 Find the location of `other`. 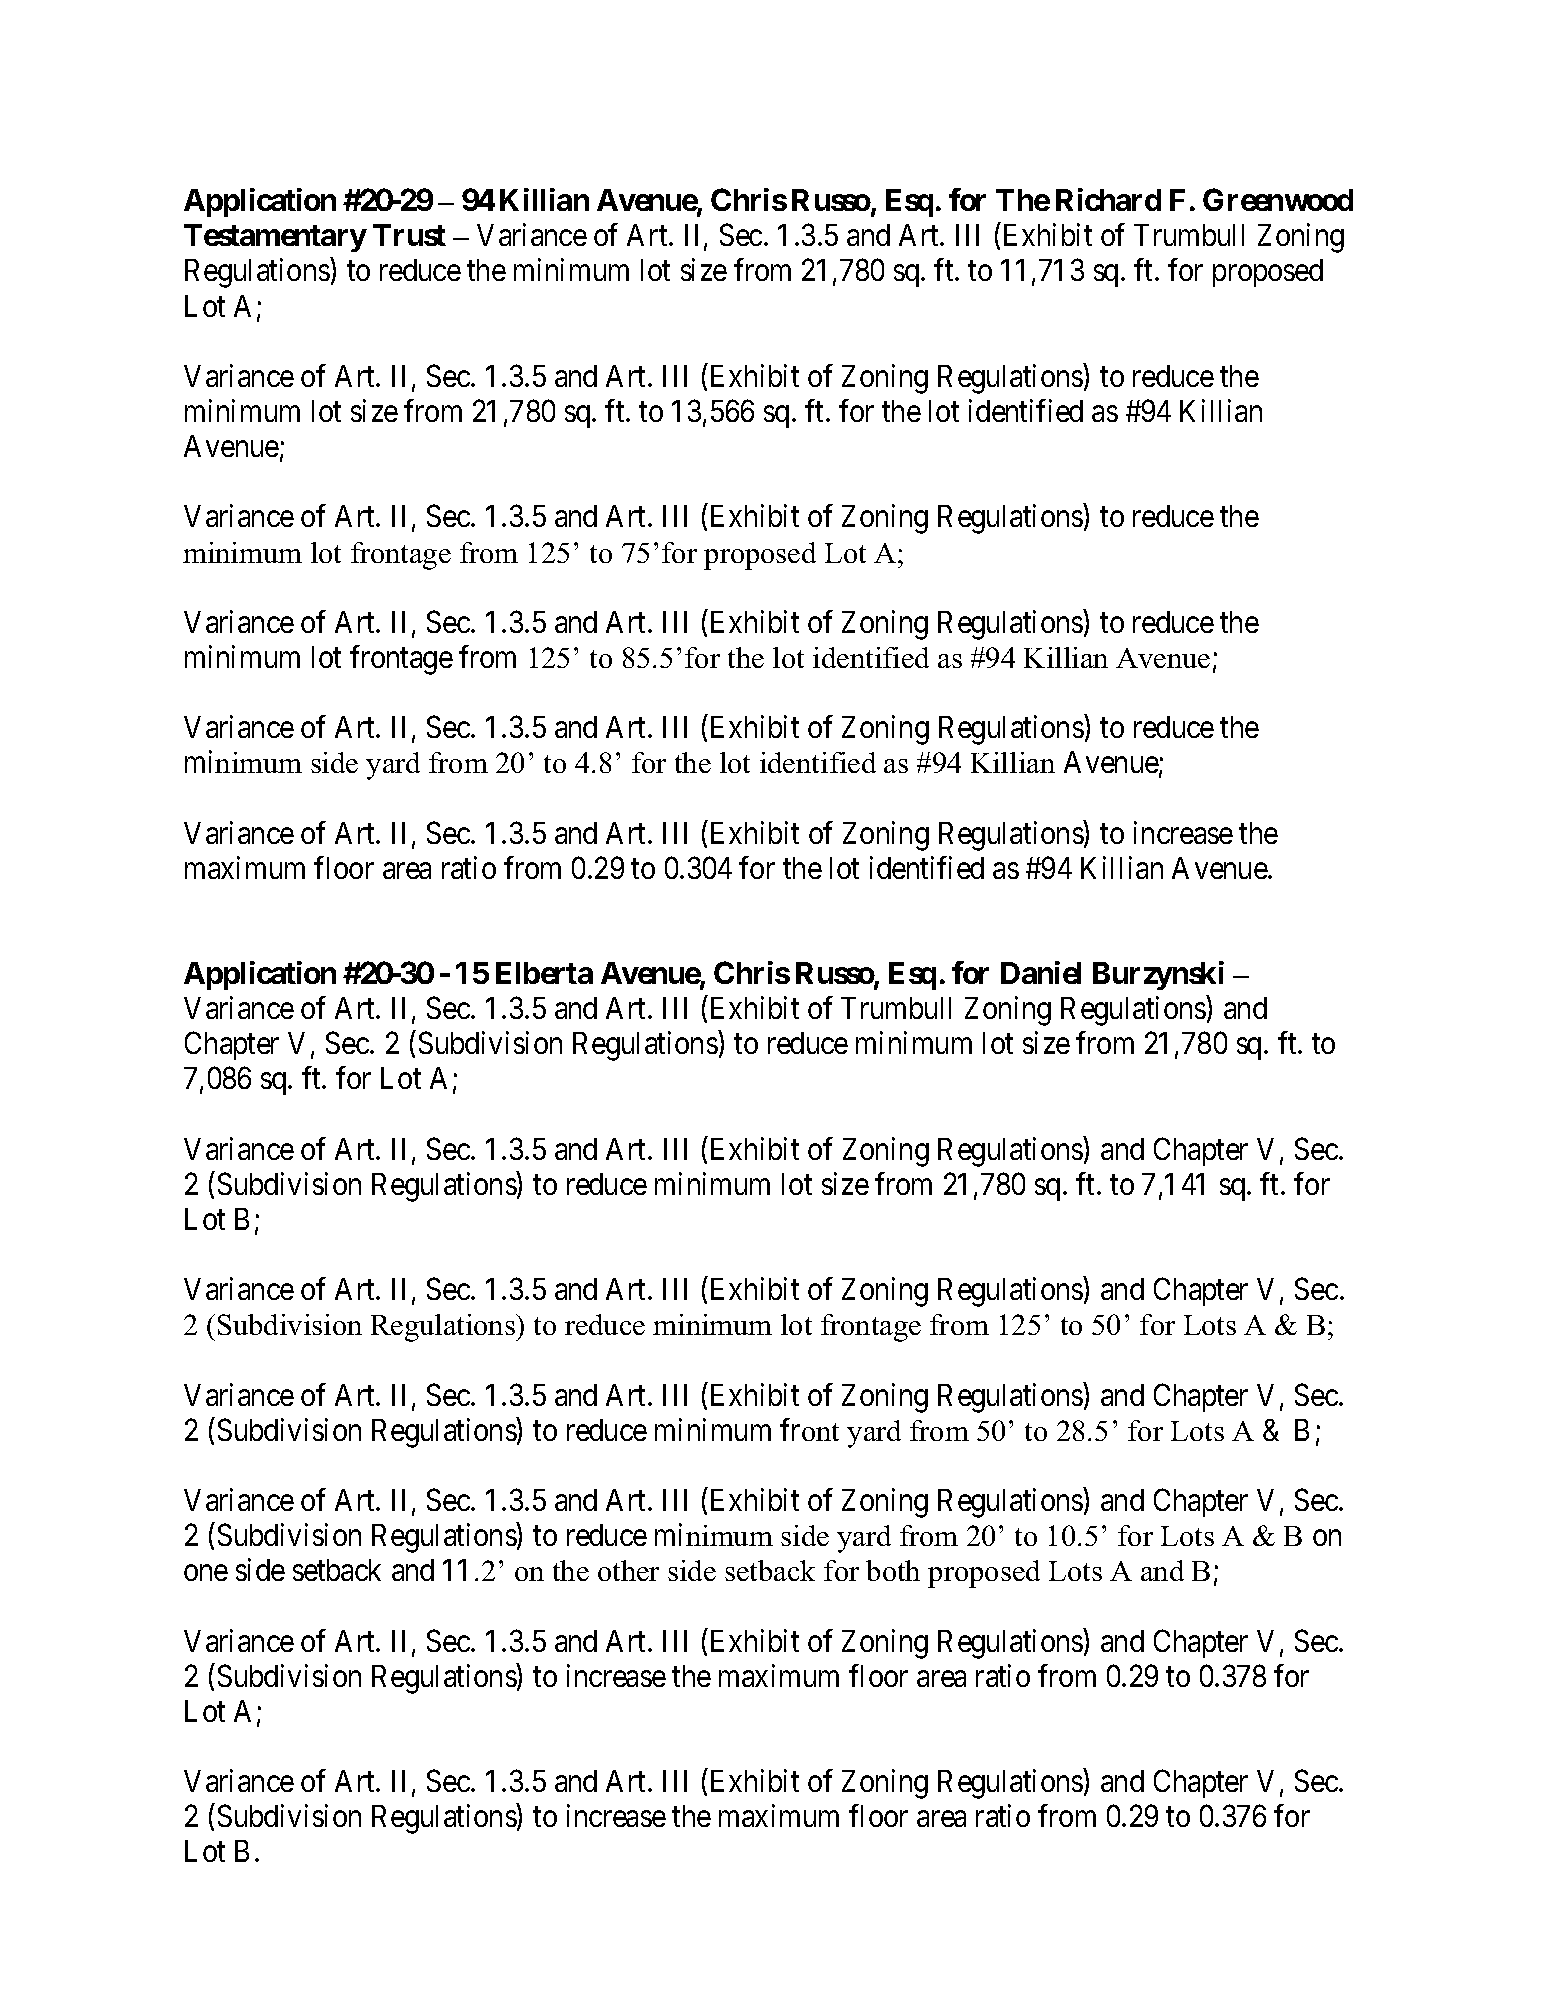

other is located at coordinates (628, 1570).
